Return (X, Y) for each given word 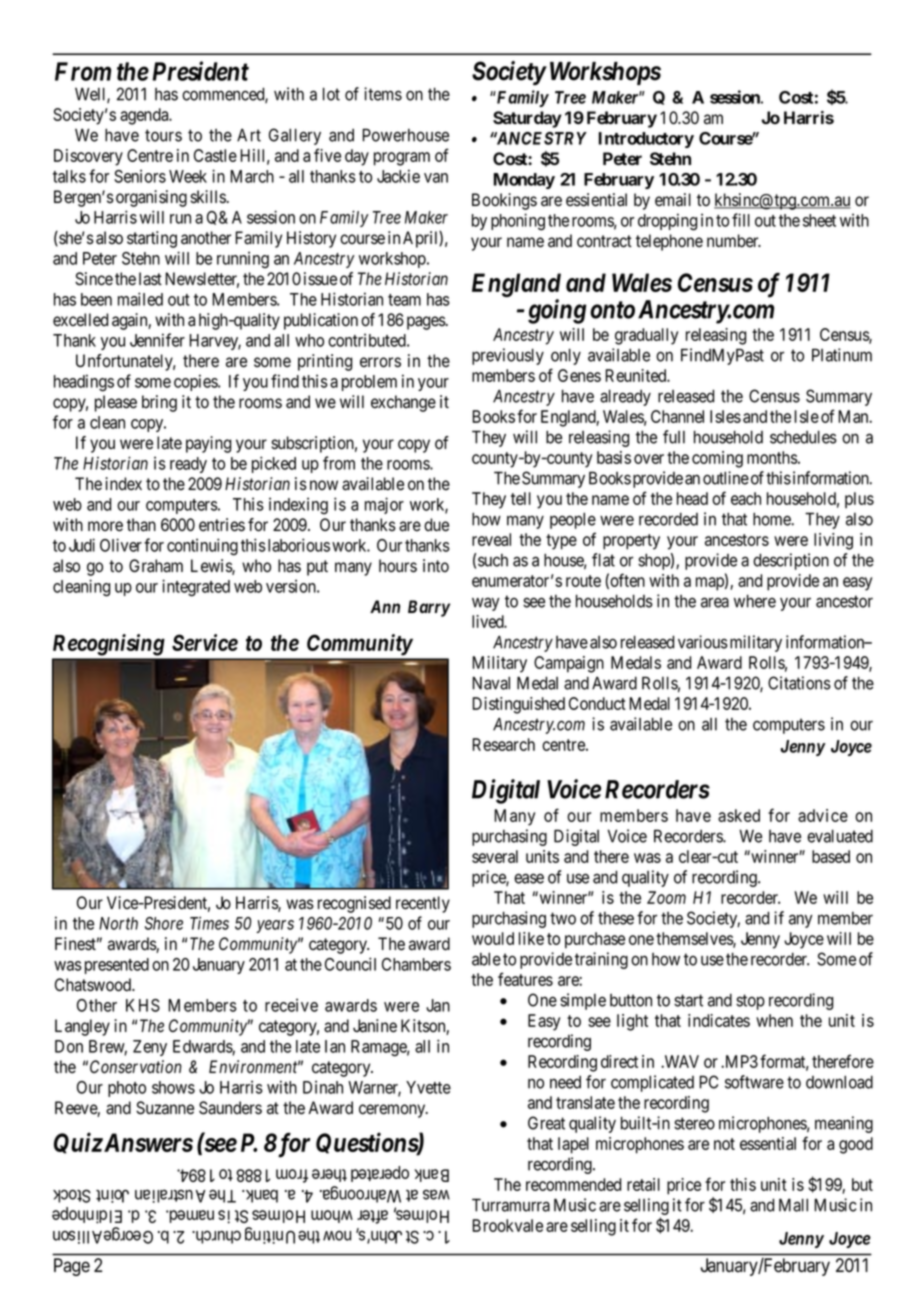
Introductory (646, 140)
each (746, 498)
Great (546, 1123)
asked (739, 815)
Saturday (527, 119)
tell (521, 498)
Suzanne (165, 1108)
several (495, 856)
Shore (164, 923)
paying (208, 444)
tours (163, 135)
